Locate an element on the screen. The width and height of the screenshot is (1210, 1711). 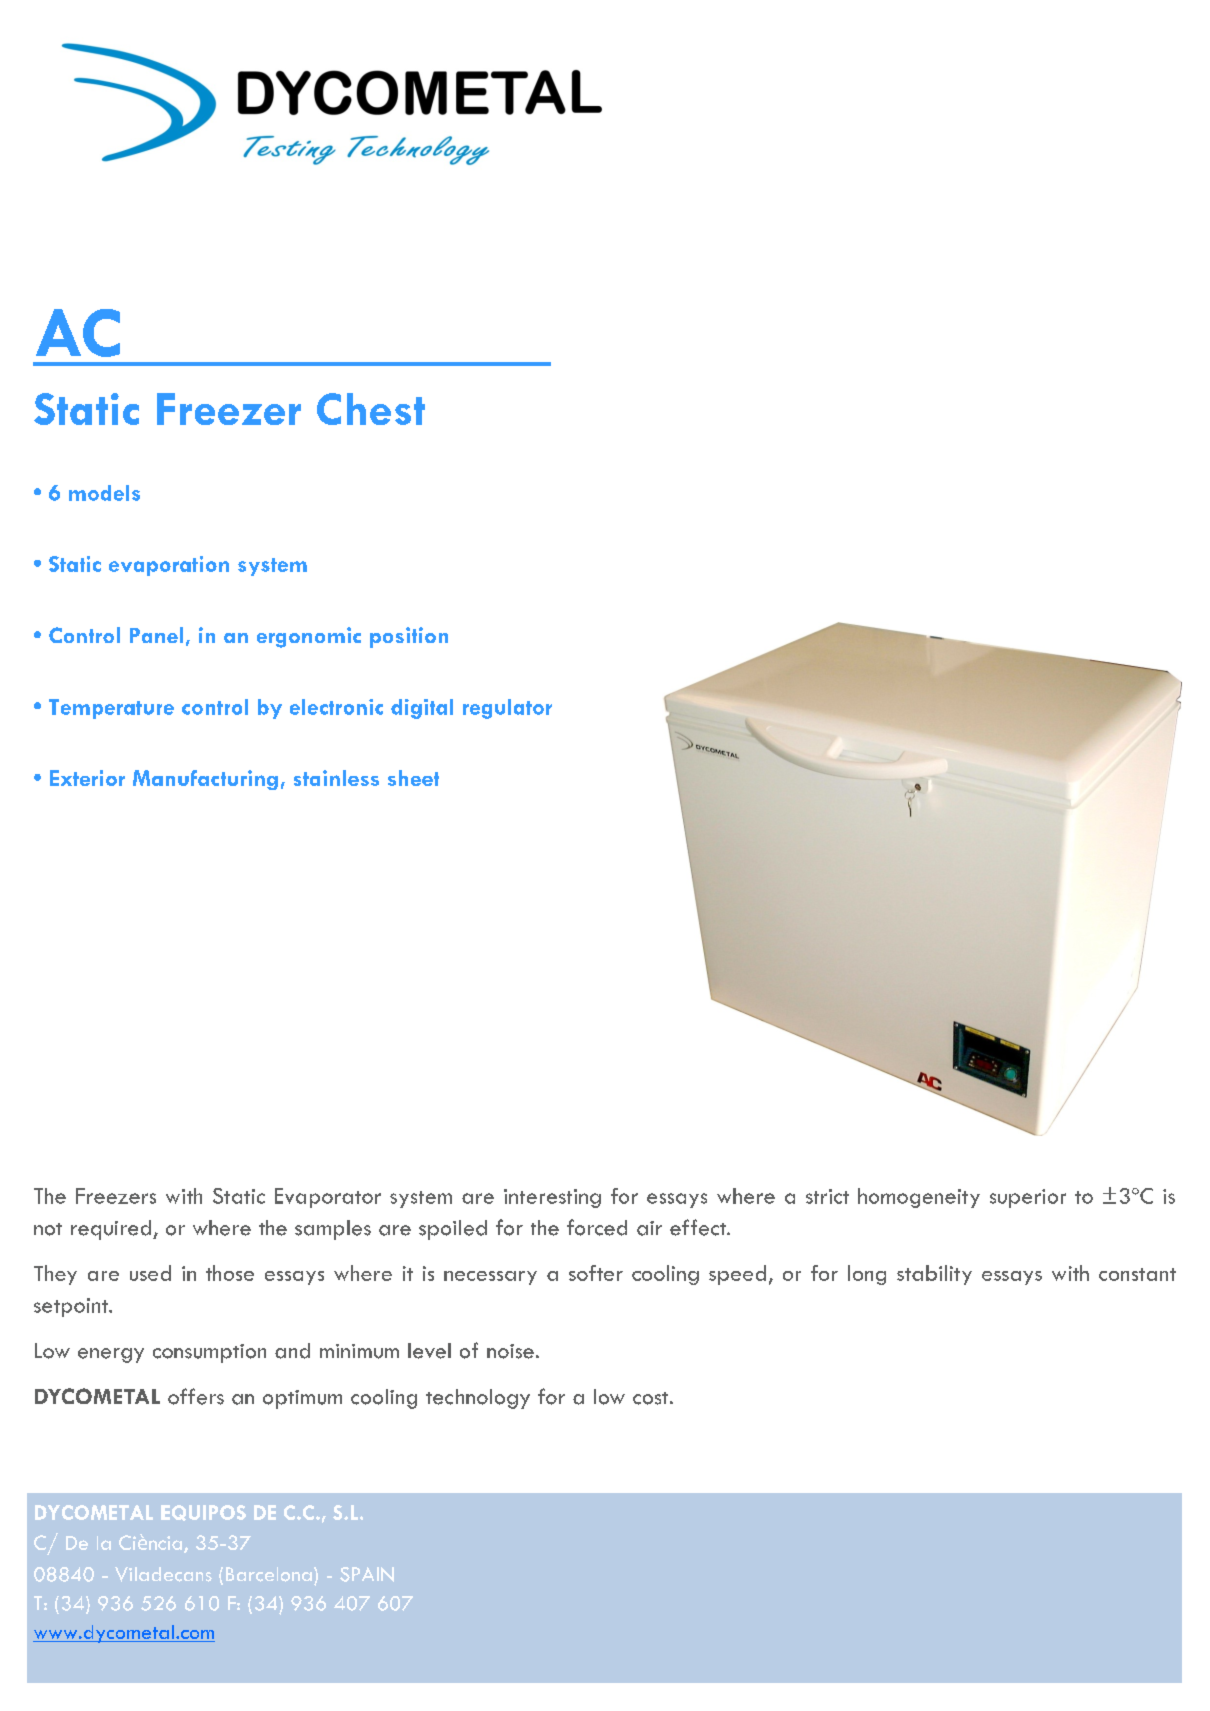
superior is located at coordinates (1028, 1198).
